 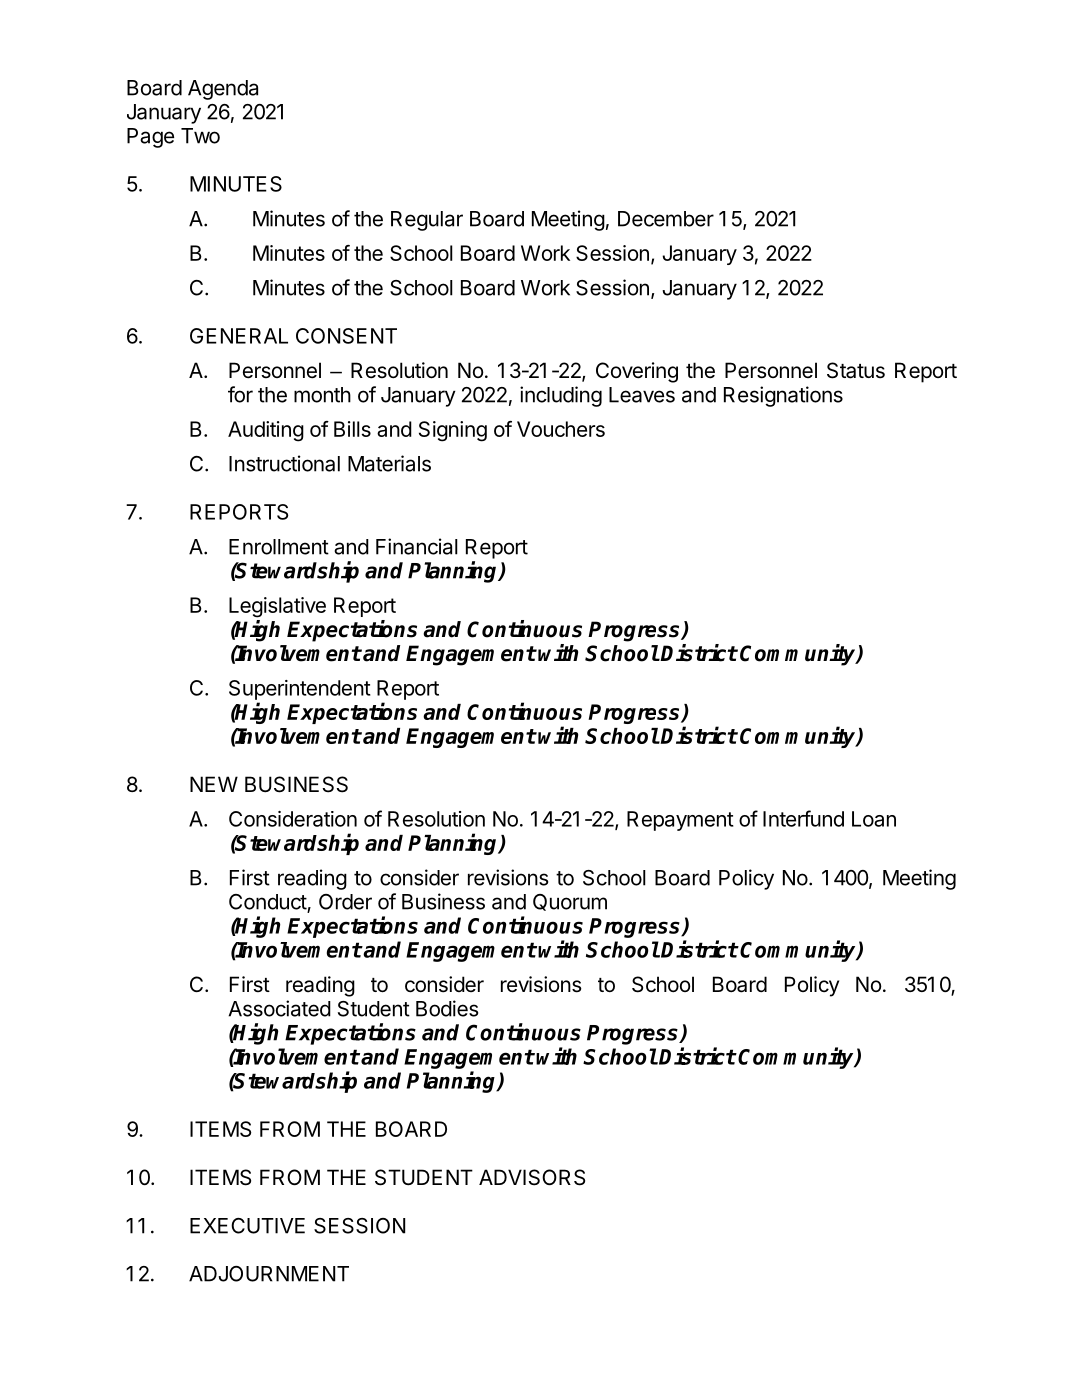 I want to click on December, so click(x=666, y=219).
